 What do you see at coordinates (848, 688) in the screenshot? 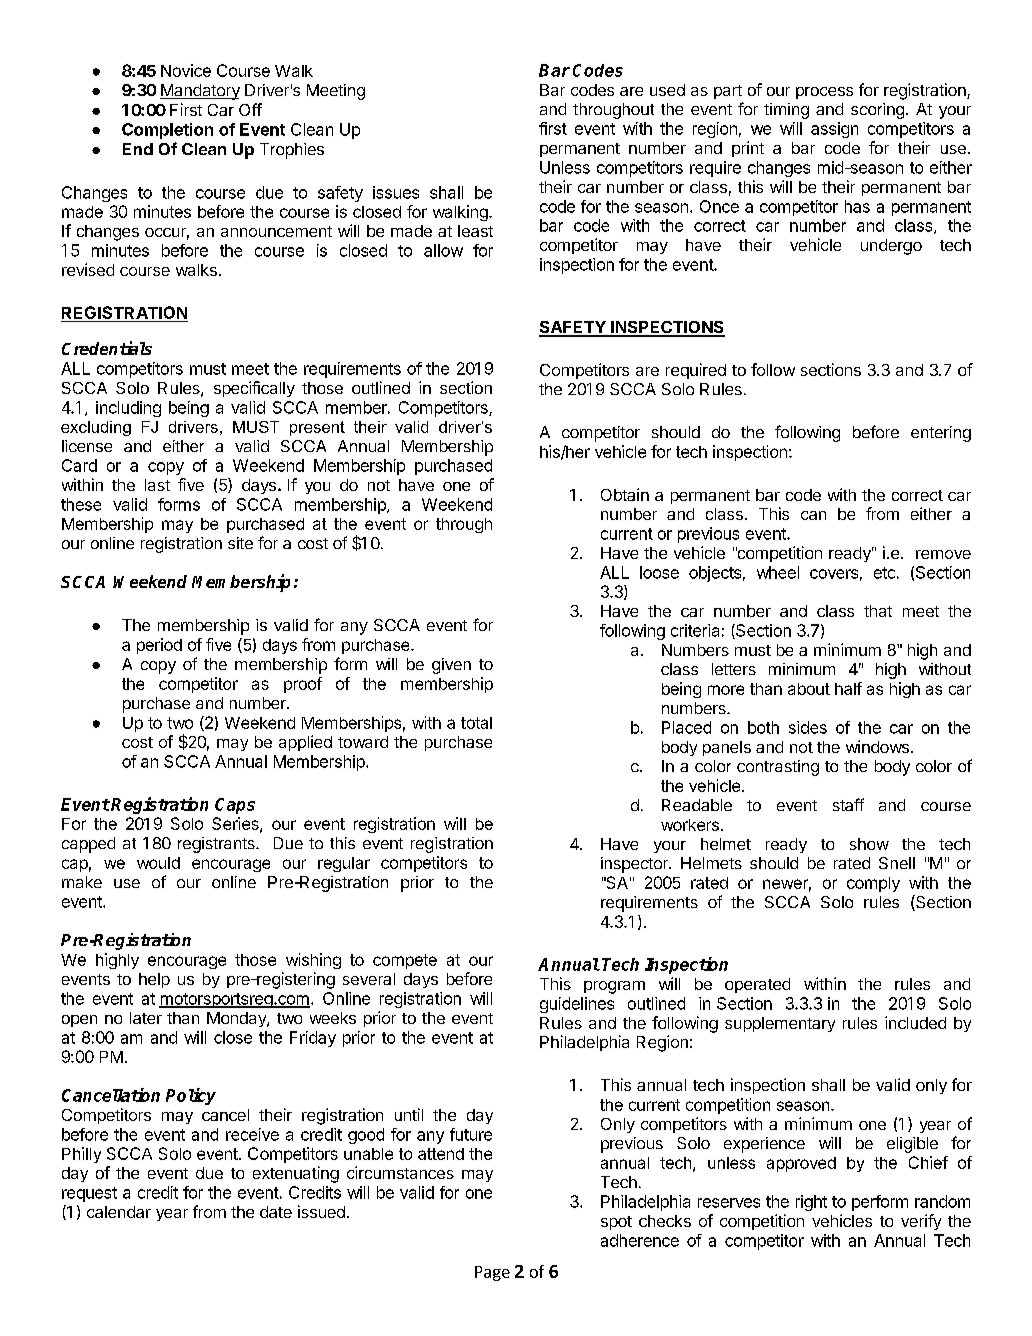
I see `half` at bounding box center [848, 688].
